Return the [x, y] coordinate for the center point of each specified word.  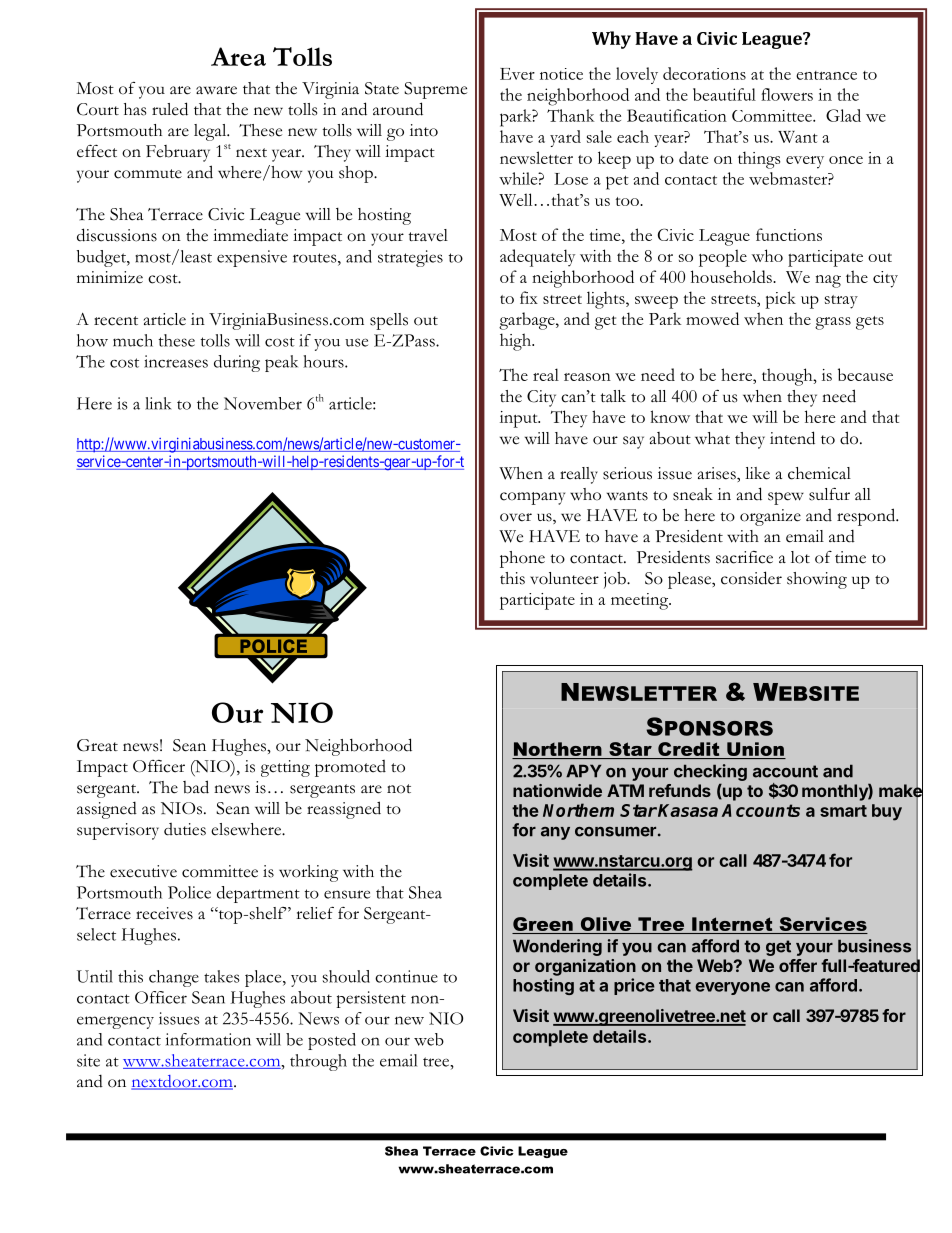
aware [216, 90]
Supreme [435, 90]
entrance [826, 75]
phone [522, 559]
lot [800, 557]
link [158, 403]
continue [406, 976]
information [208, 1039]
